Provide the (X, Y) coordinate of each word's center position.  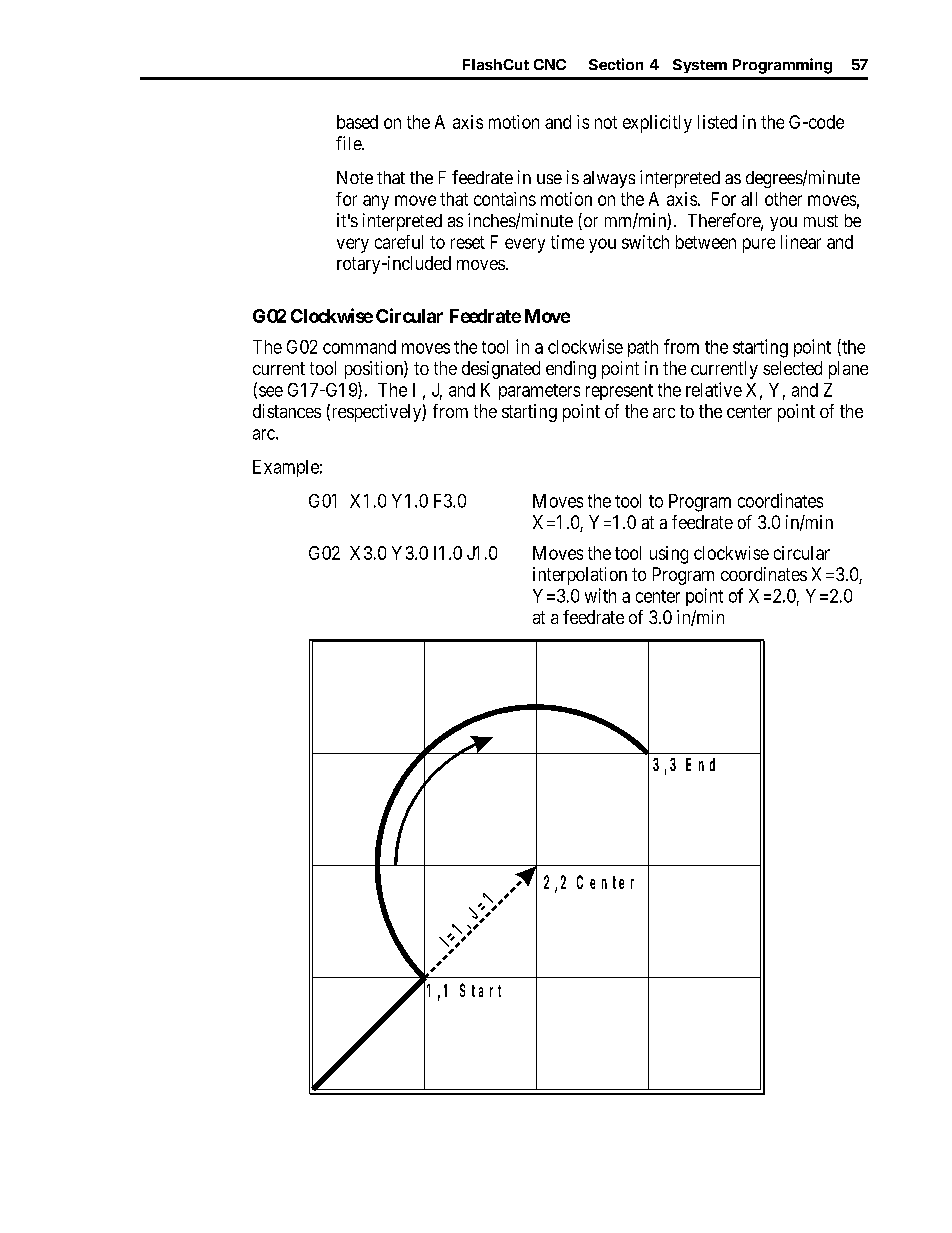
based (357, 122)
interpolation (580, 576)
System (700, 66)
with (600, 595)
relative (714, 389)
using (669, 555)
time (567, 242)
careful (399, 242)
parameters (539, 392)
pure (759, 245)
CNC (550, 64)
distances (287, 411)
